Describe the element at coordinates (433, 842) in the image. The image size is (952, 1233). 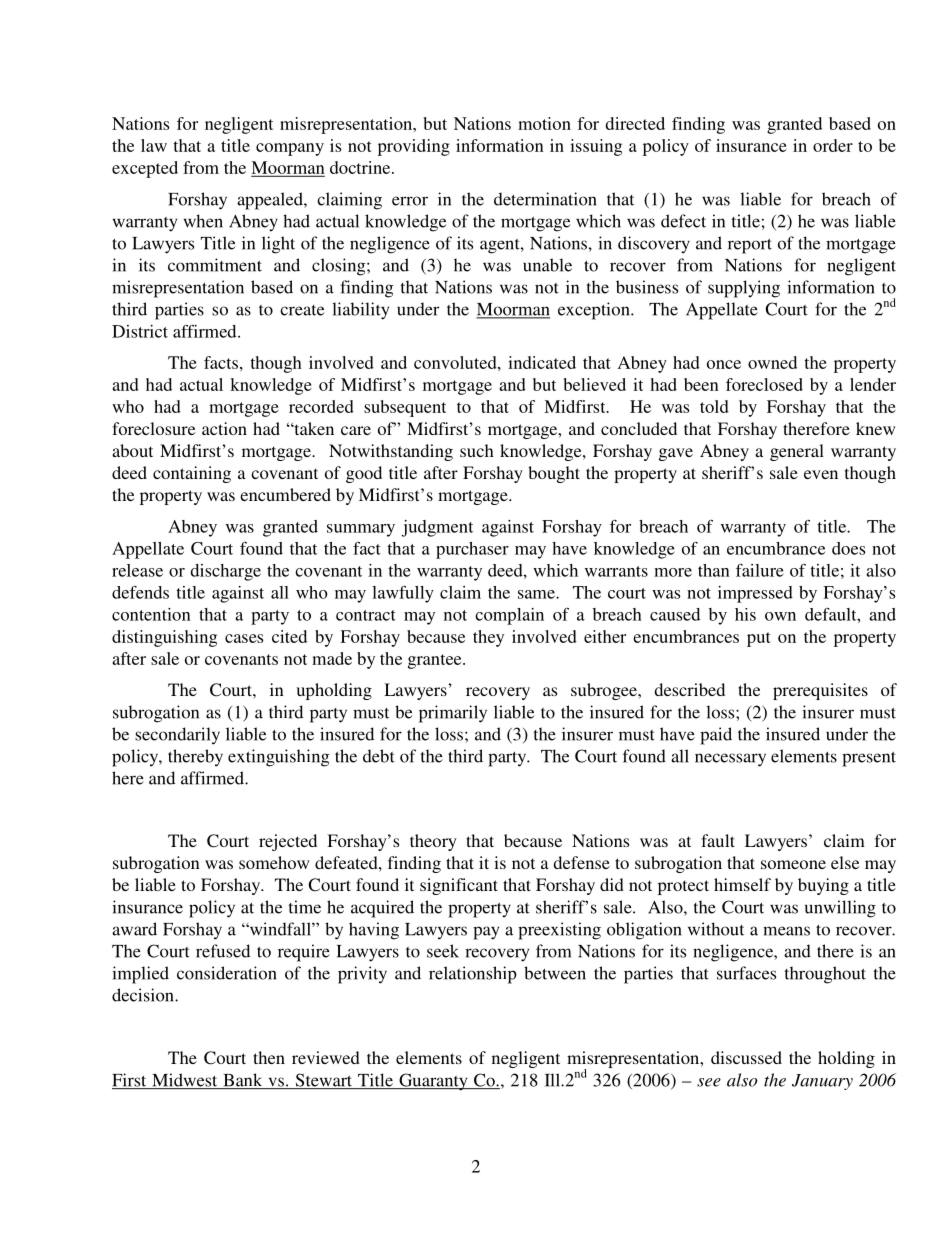
I see `theory` at that location.
